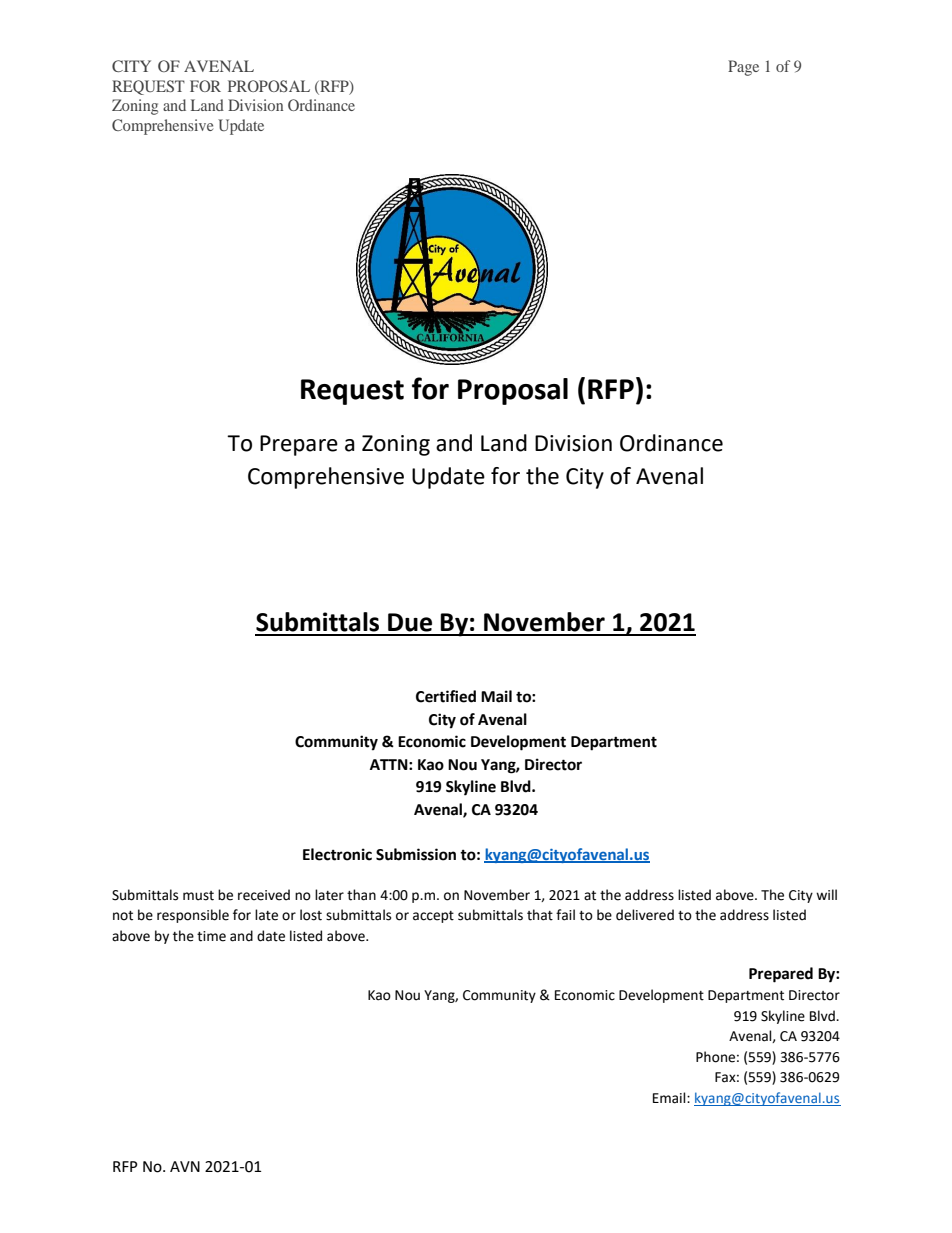 This screenshot has height=1233, width=952. I want to click on Page, so click(743, 68).
